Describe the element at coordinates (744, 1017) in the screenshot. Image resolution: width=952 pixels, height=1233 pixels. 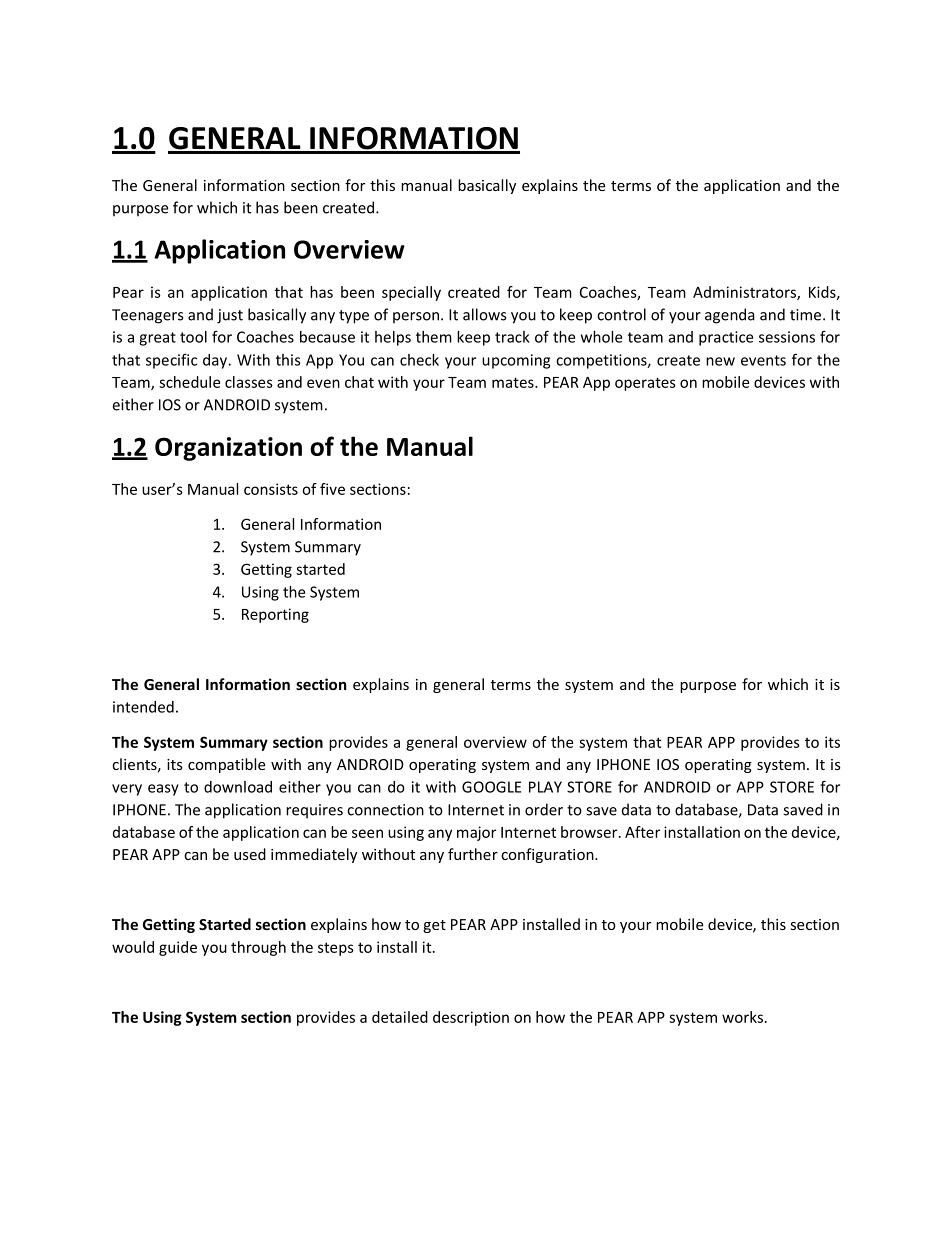
I see `works` at that location.
